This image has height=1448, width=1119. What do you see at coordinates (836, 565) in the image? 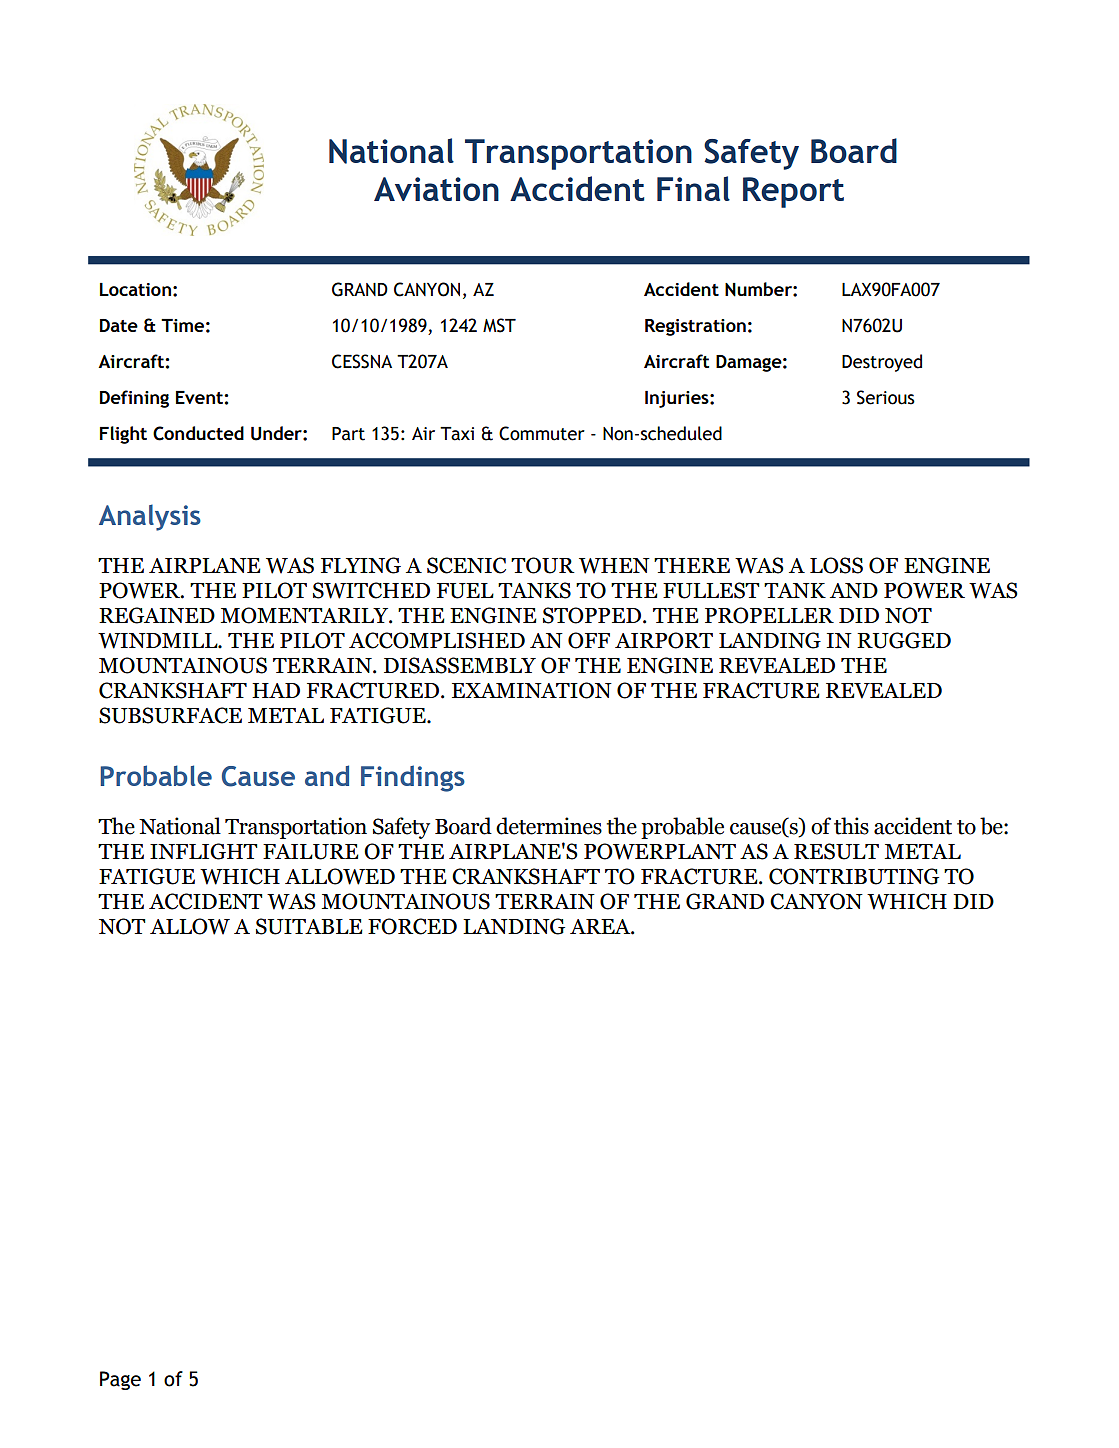
I see `LOSS` at bounding box center [836, 565].
